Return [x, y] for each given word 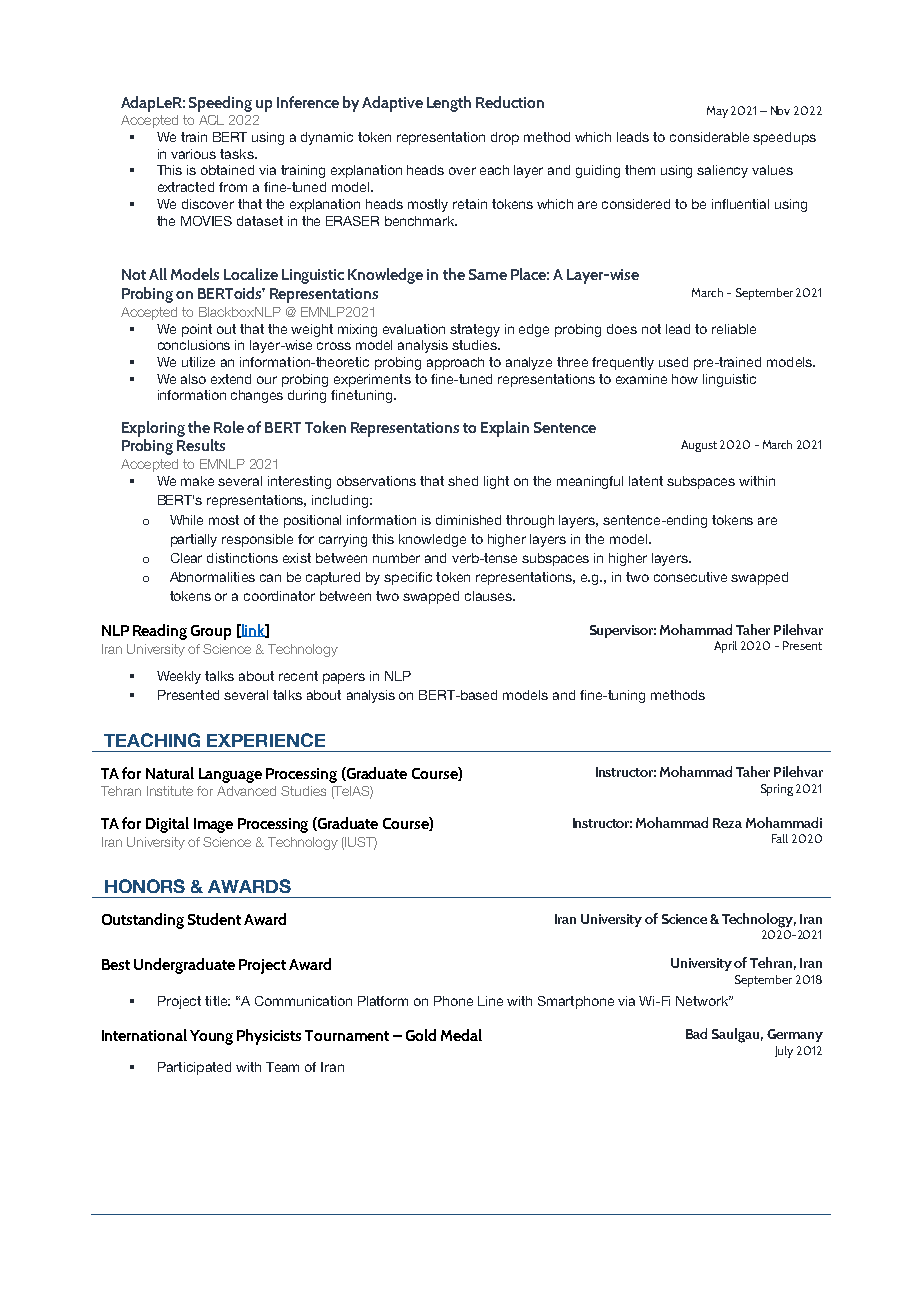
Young [211, 1037]
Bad [696, 1033]
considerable [709, 137]
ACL [211, 120]
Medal [461, 1035]
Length [449, 104]
